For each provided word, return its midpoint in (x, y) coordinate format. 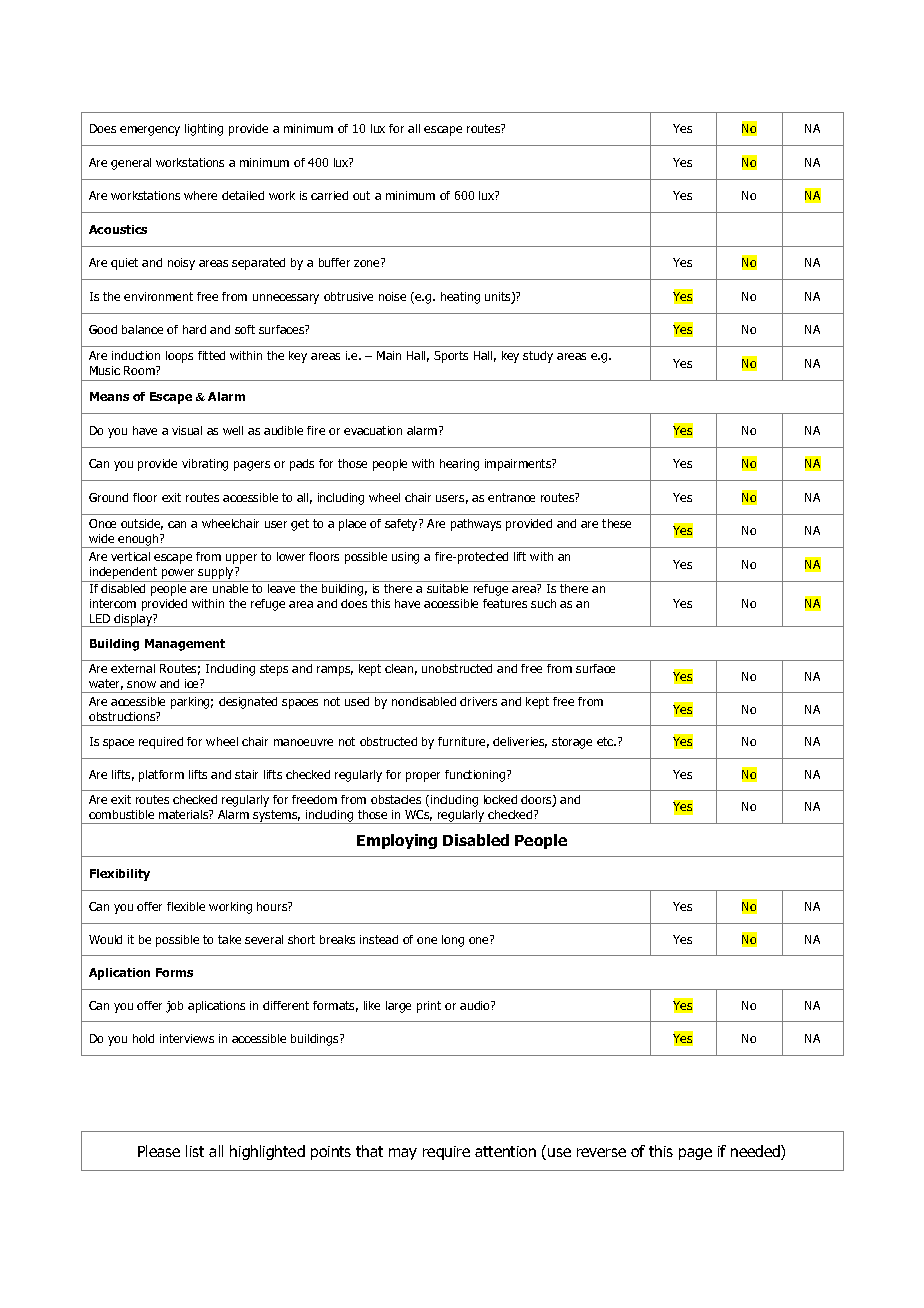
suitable (447, 588)
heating (460, 298)
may (403, 1154)
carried (329, 195)
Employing (397, 841)
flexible (186, 906)
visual (187, 430)
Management (185, 645)
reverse (601, 1152)
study (538, 357)
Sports (451, 357)
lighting (204, 130)
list (195, 1151)
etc (606, 741)
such (543, 603)
